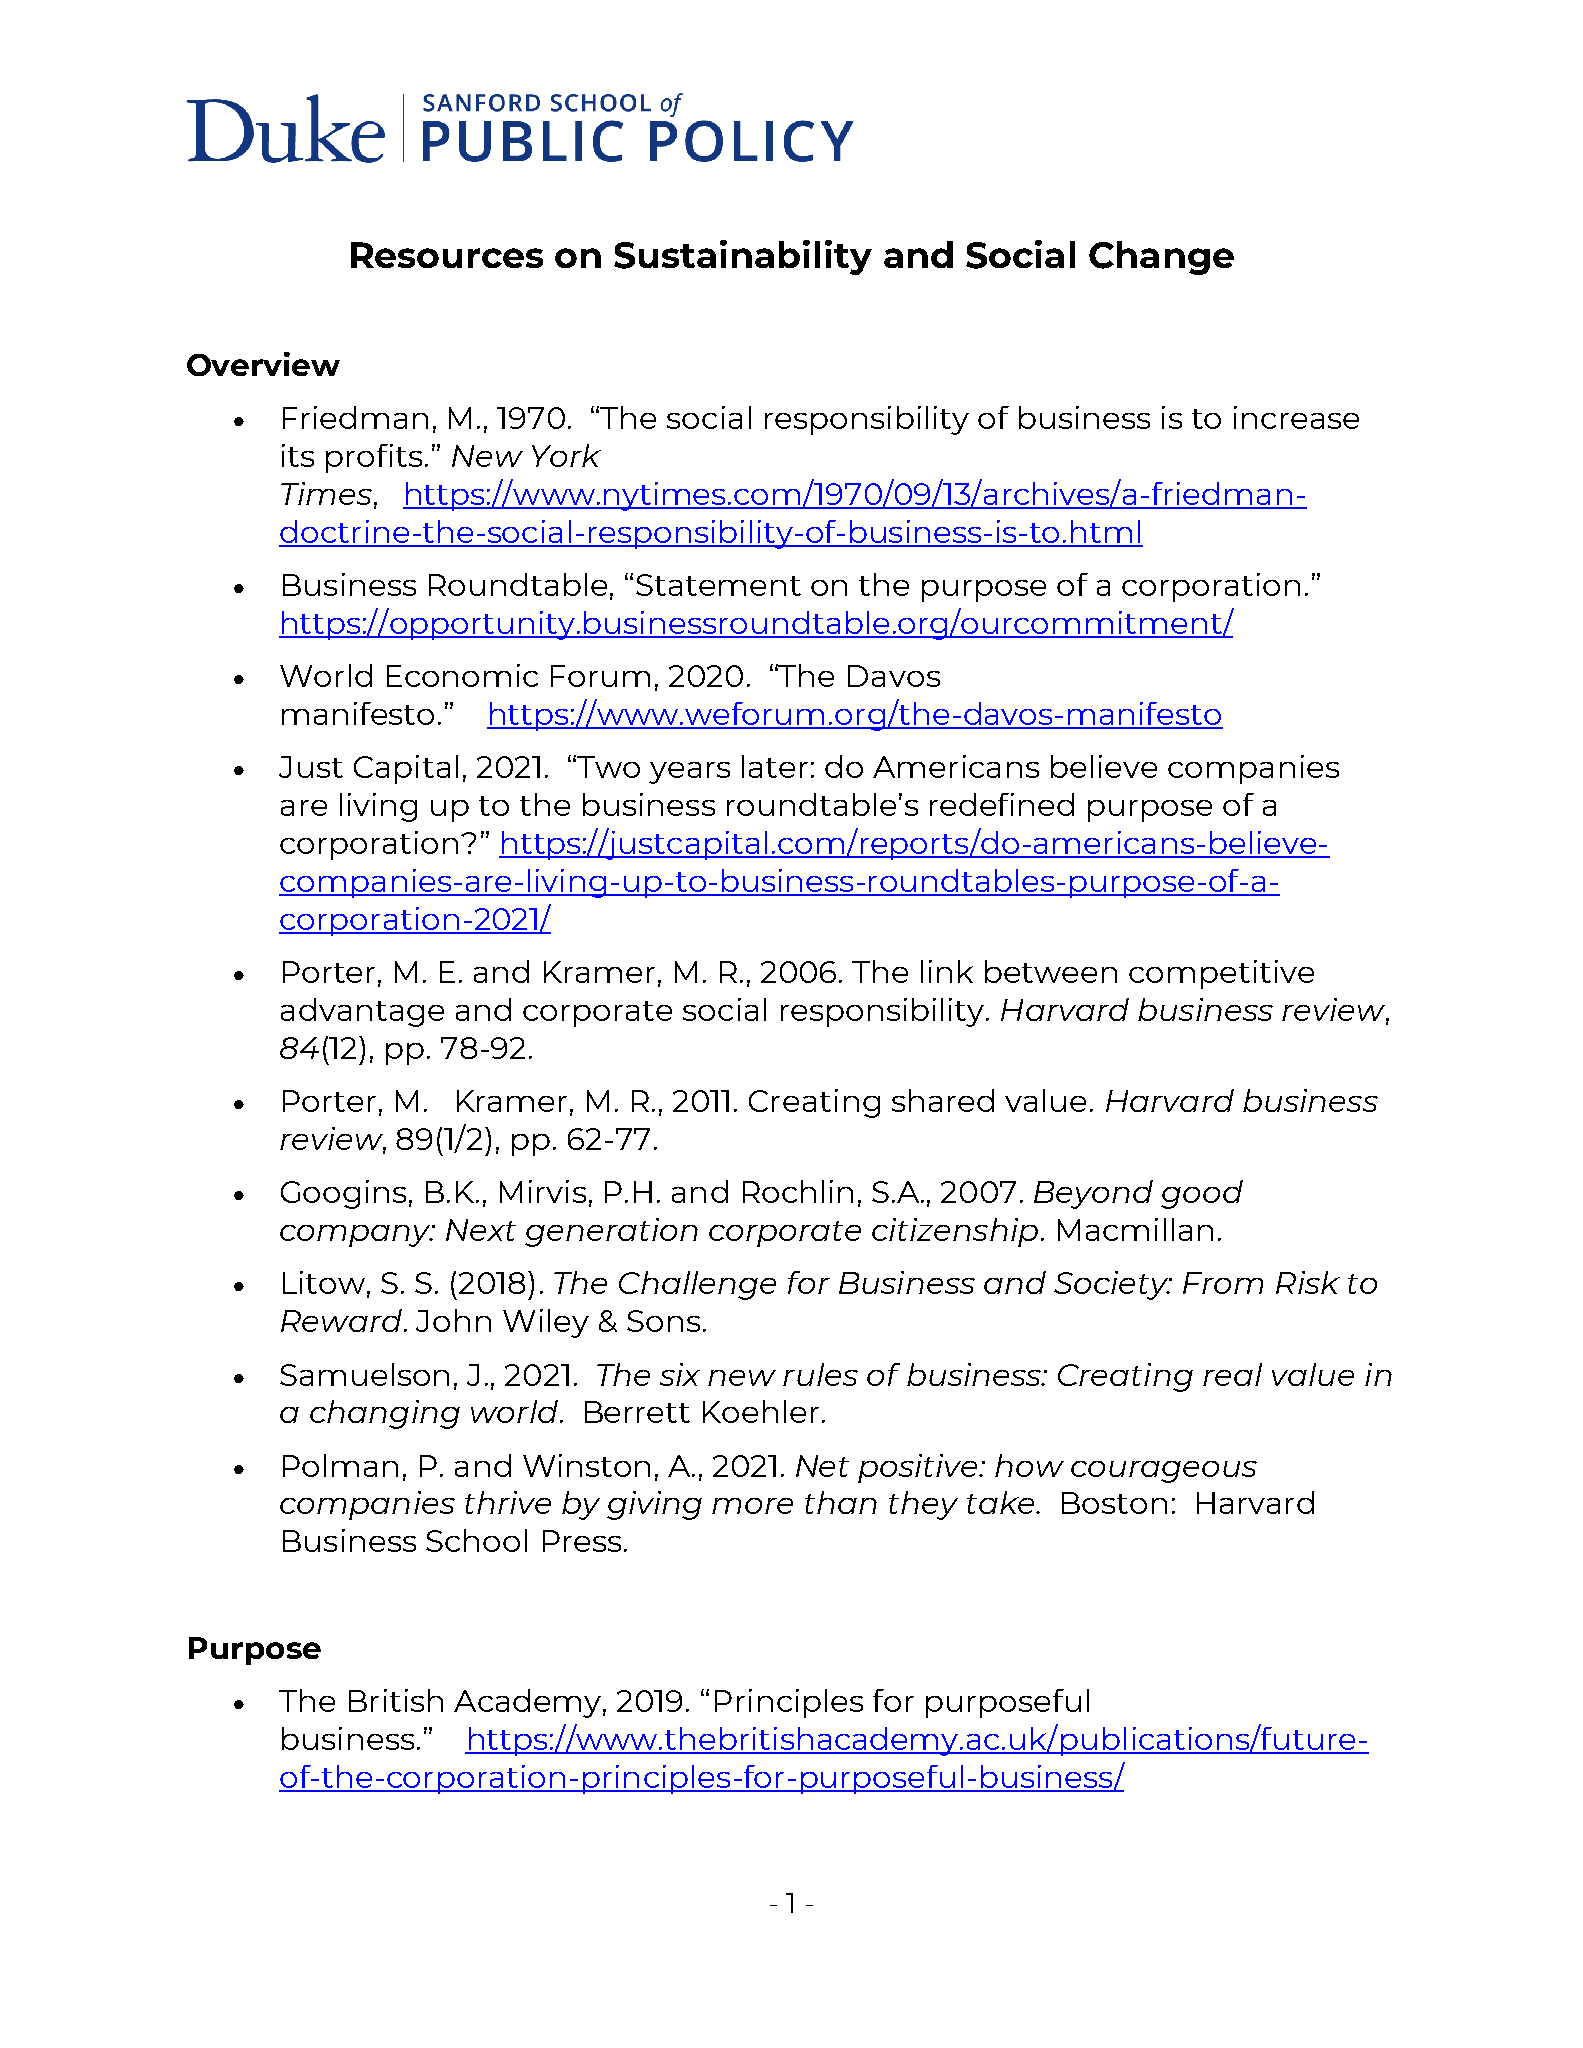 The image size is (1583, 2048). What do you see at coordinates (1161, 258) in the screenshot?
I see `Change` at bounding box center [1161, 258].
